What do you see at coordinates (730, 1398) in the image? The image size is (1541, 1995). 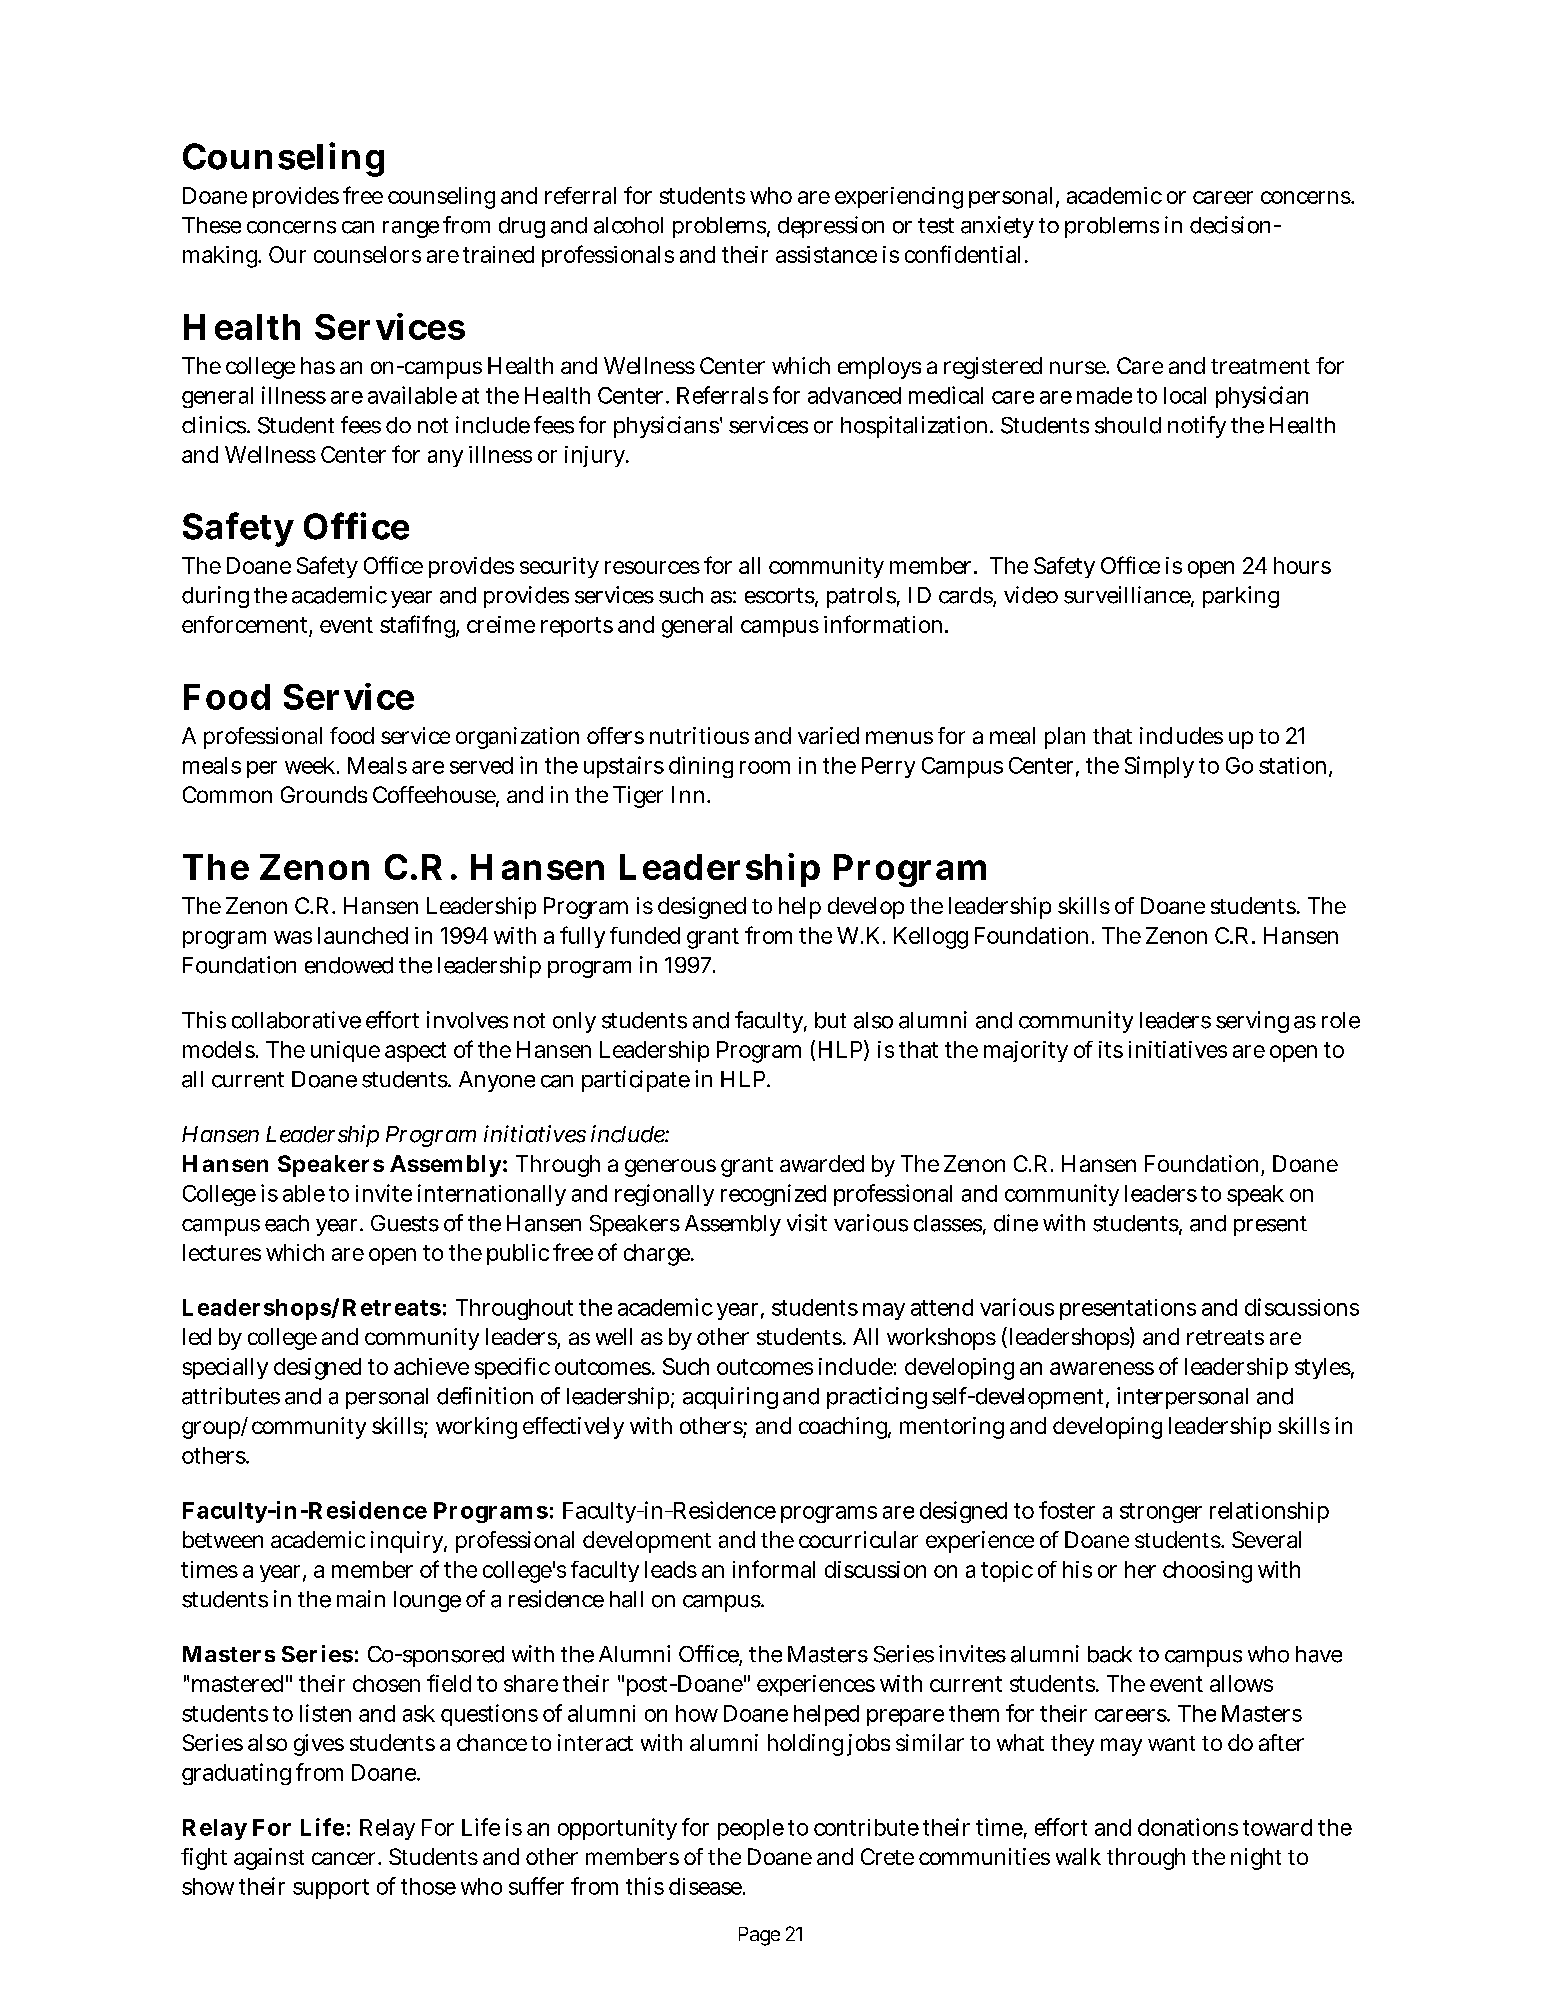 I see `acquiring` at bounding box center [730, 1398].
